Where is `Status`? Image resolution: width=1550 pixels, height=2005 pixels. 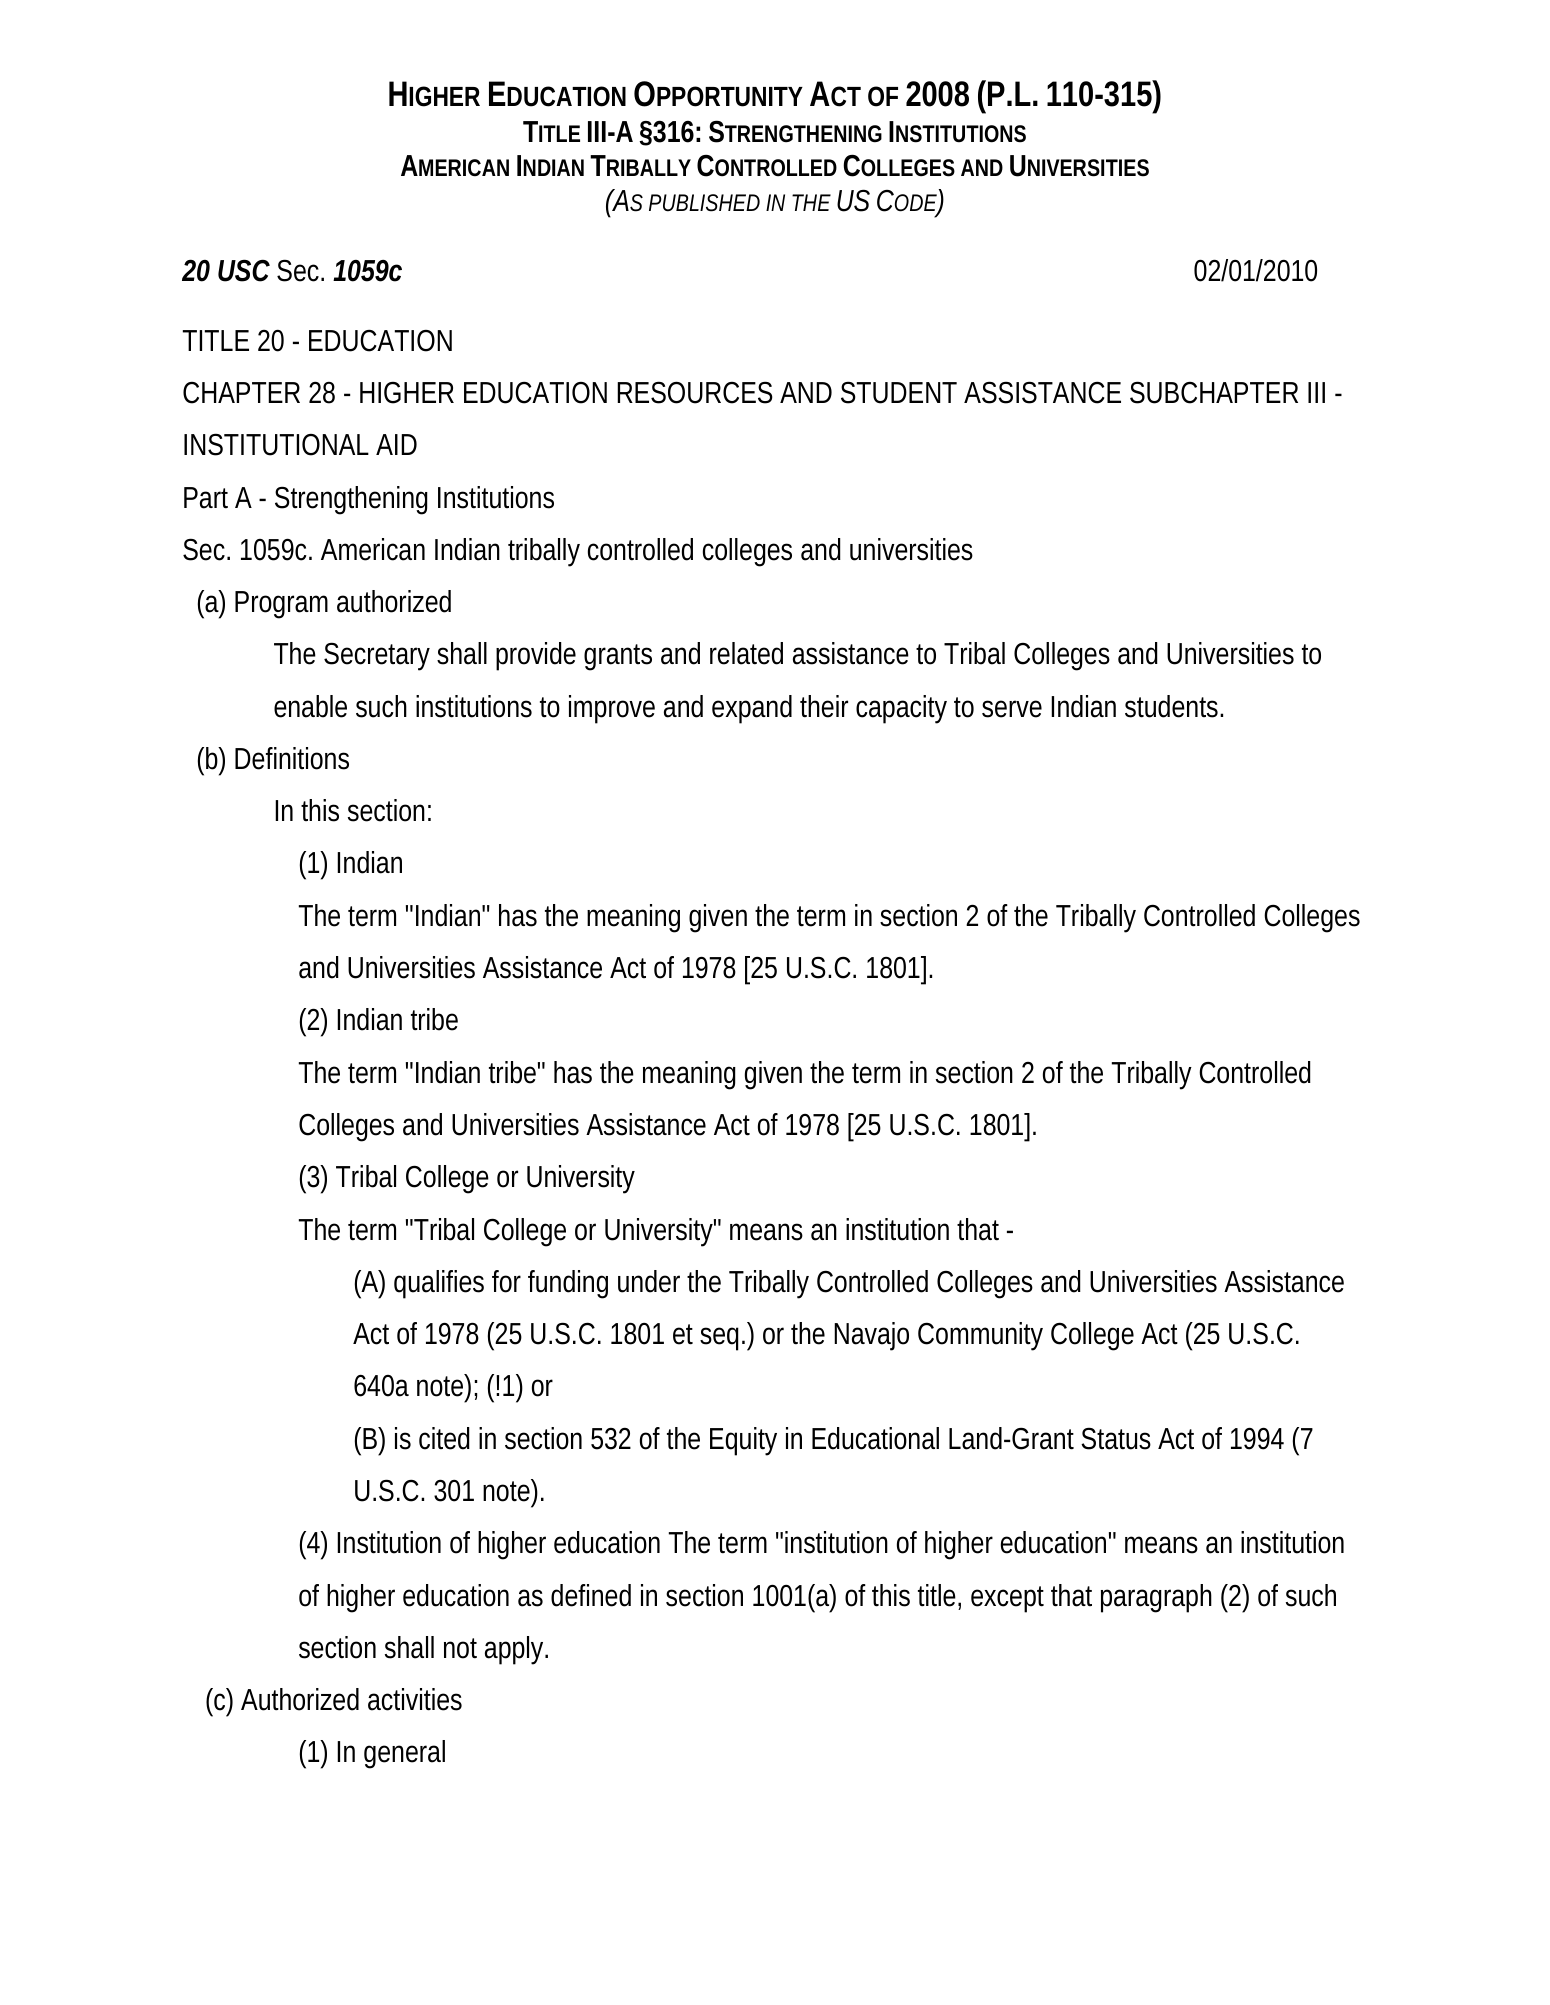
Status is located at coordinates (1116, 1439).
